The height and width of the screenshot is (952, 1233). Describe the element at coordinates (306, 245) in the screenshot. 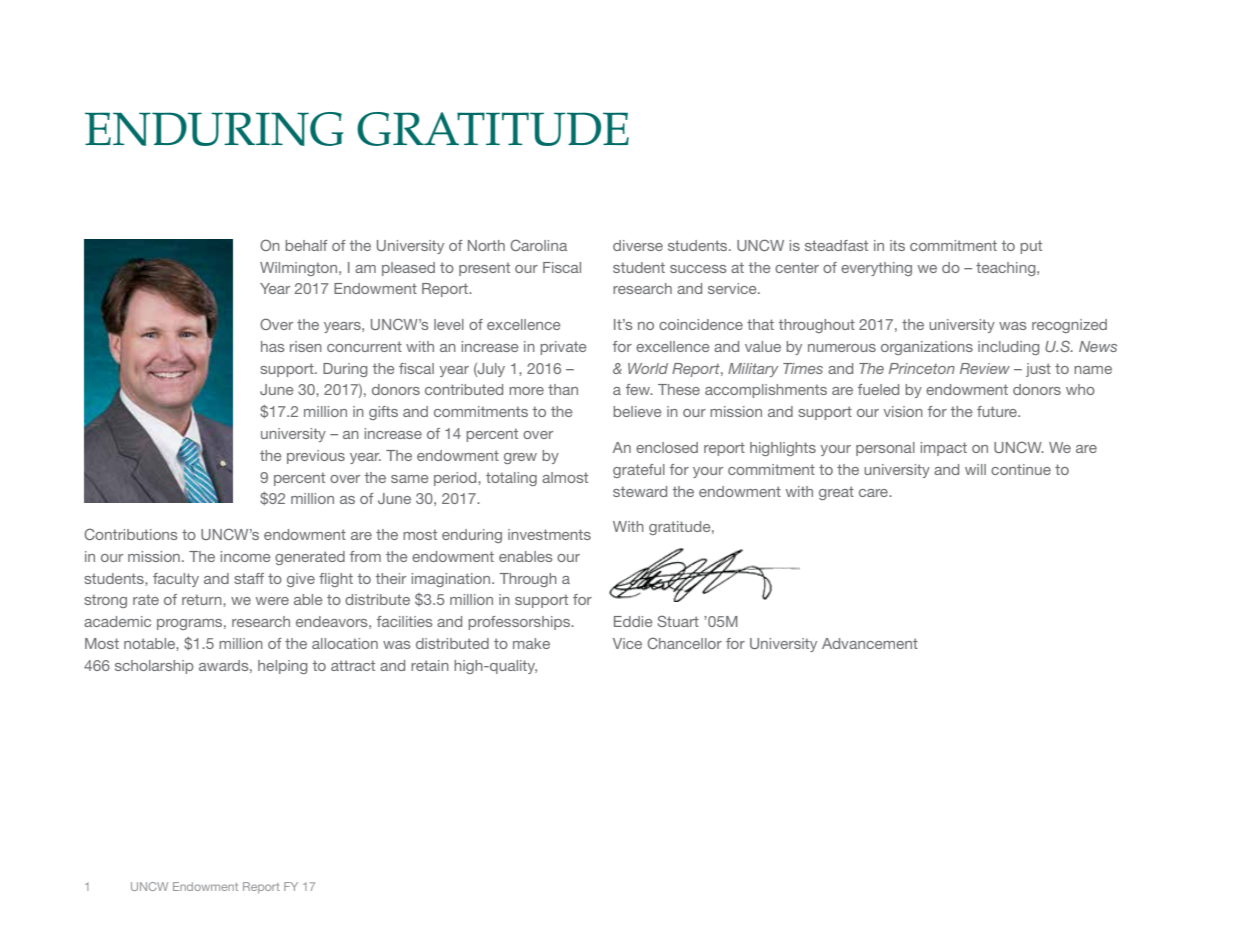

I see `behalf` at that location.
